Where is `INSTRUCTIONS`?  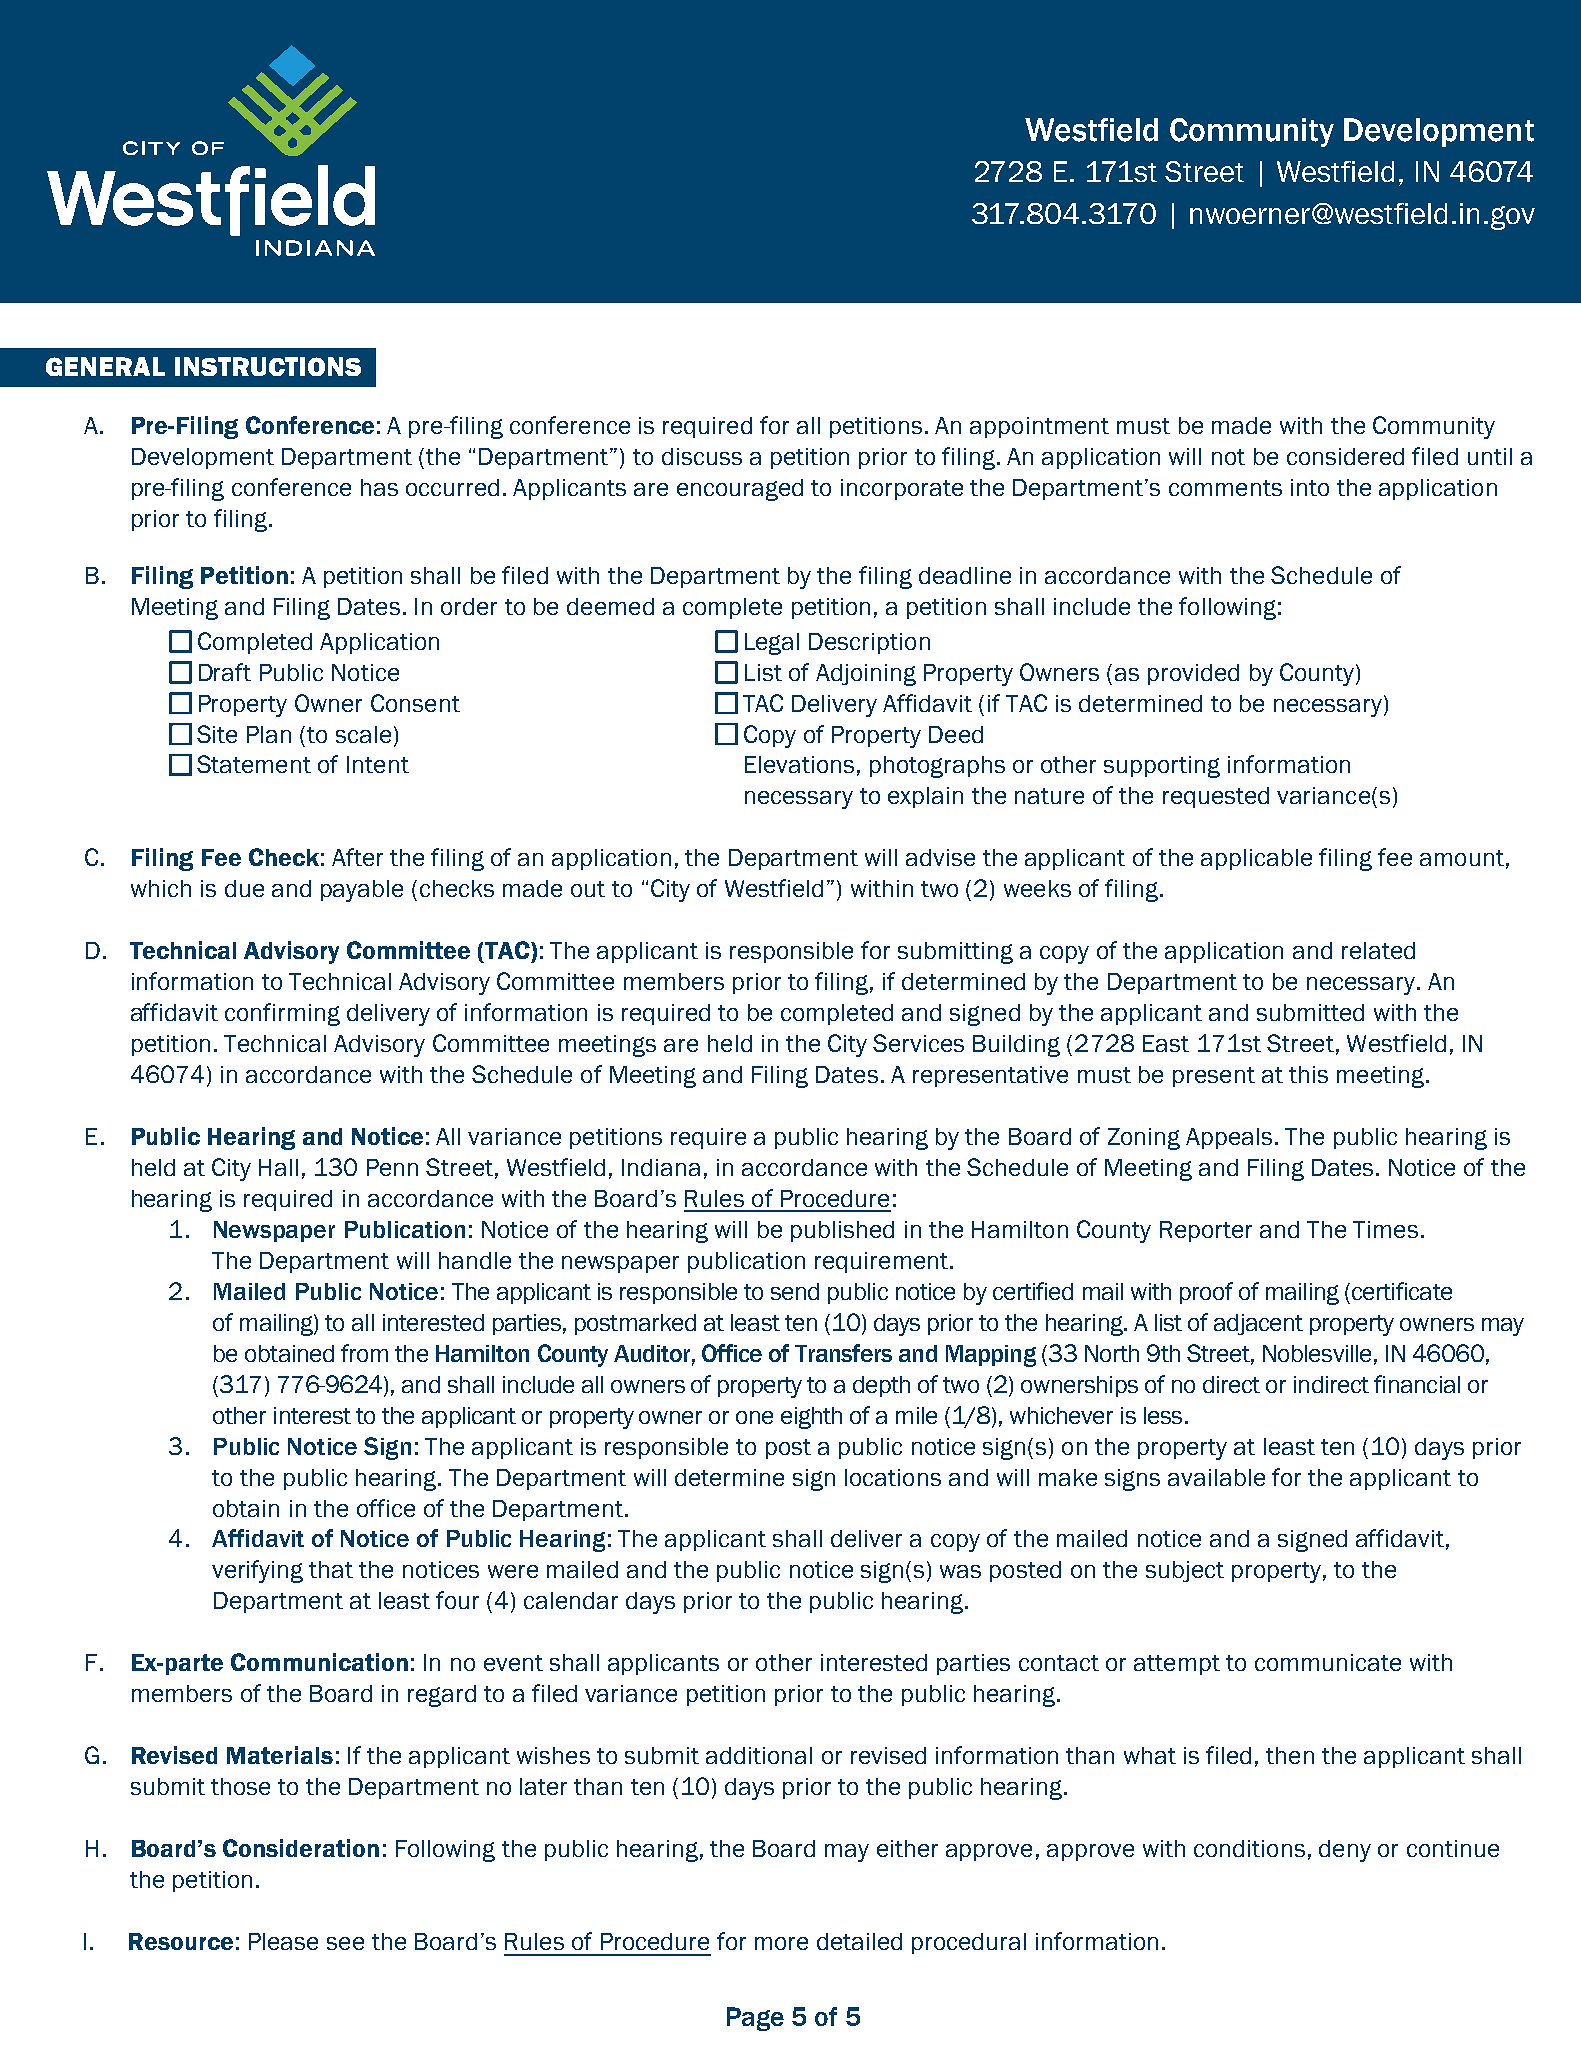 INSTRUCTIONS is located at coordinates (268, 366).
